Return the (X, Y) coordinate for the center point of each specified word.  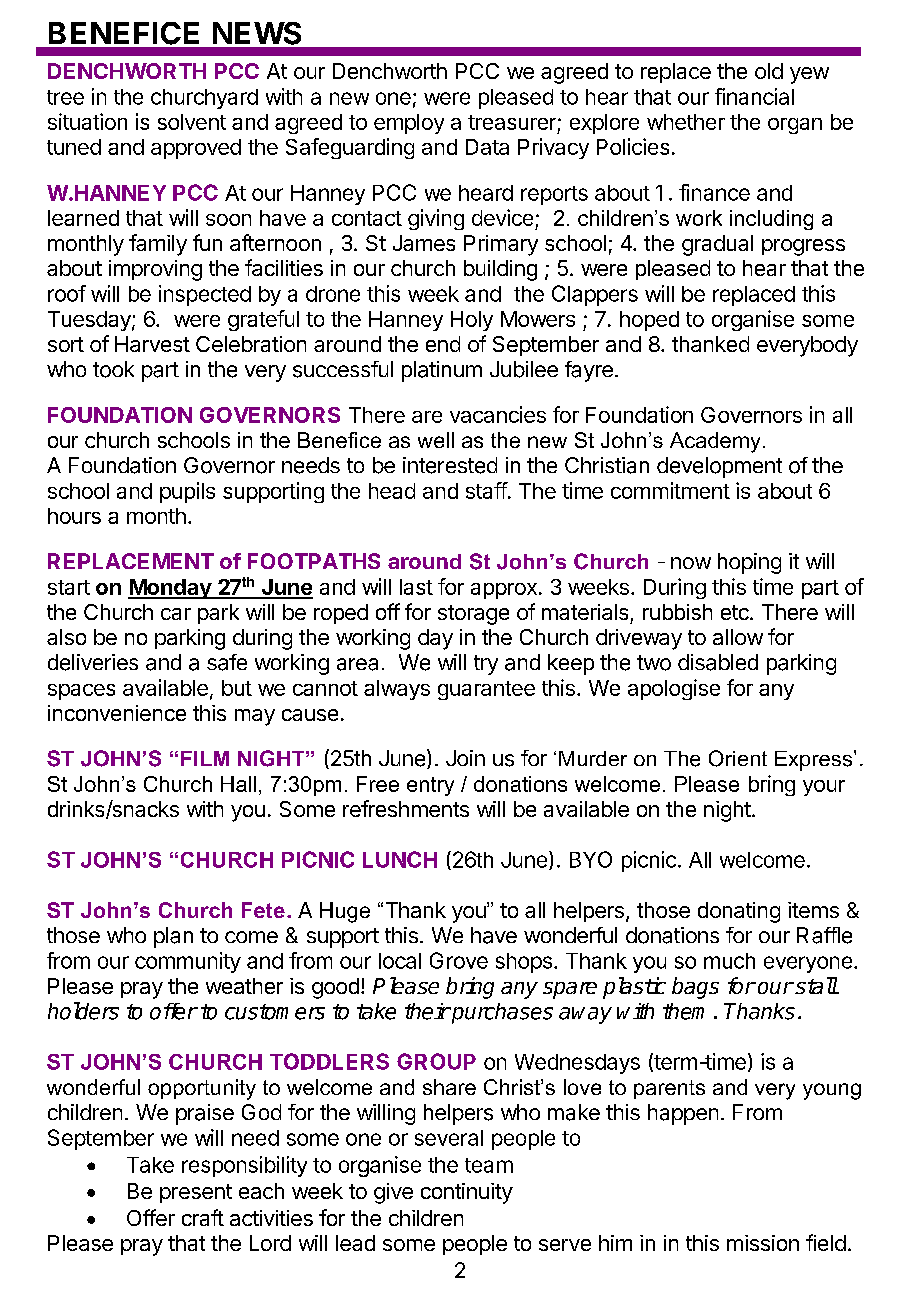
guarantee (486, 690)
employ (409, 124)
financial (754, 96)
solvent (192, 122)
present (196, 1193)
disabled (718, 662)
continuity (467, 1193)
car (176, 614)
